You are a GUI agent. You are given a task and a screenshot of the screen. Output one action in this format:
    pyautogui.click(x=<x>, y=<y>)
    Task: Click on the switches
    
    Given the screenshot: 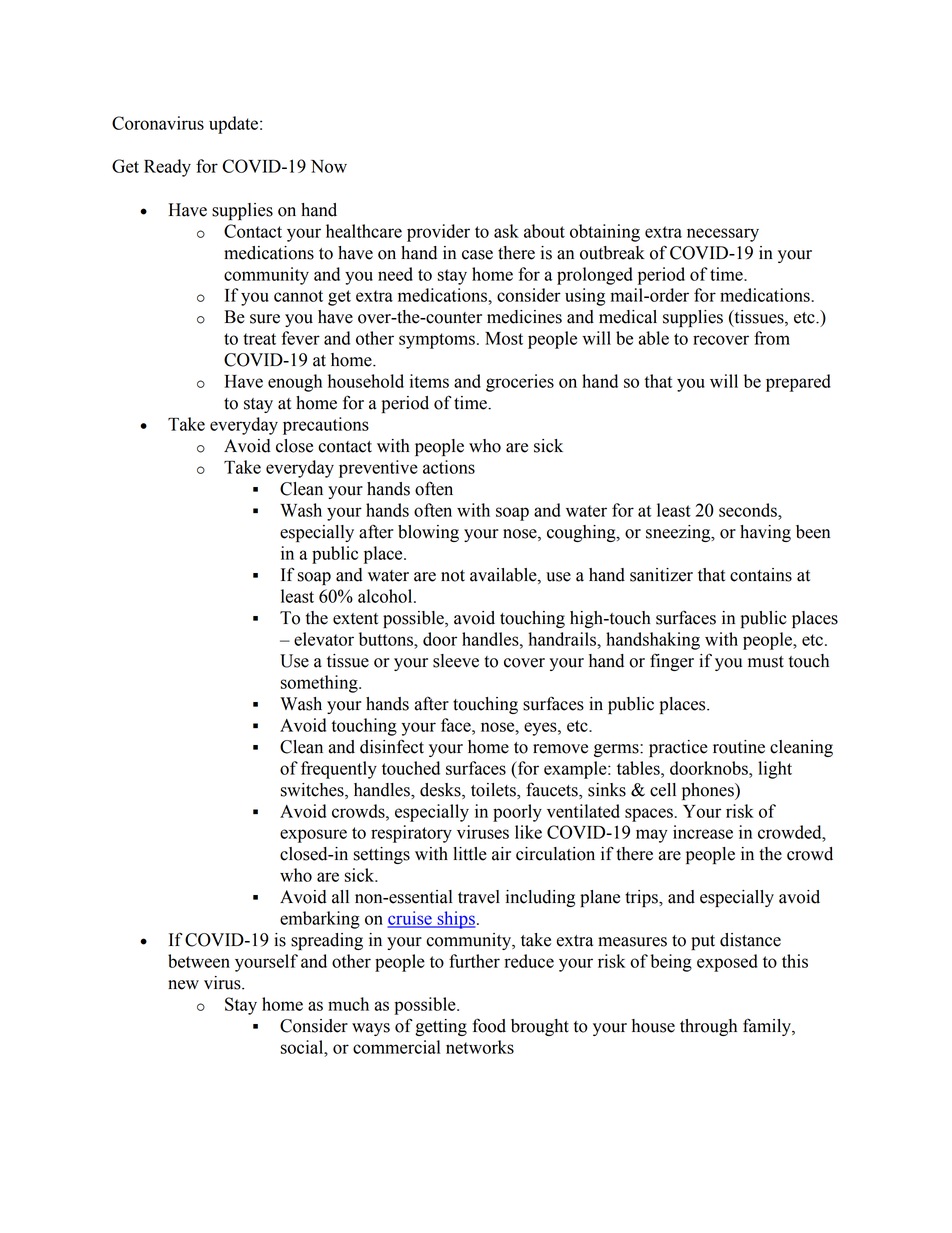 What is the action you would take?
    pyautogui.click(x=313, y=790)
